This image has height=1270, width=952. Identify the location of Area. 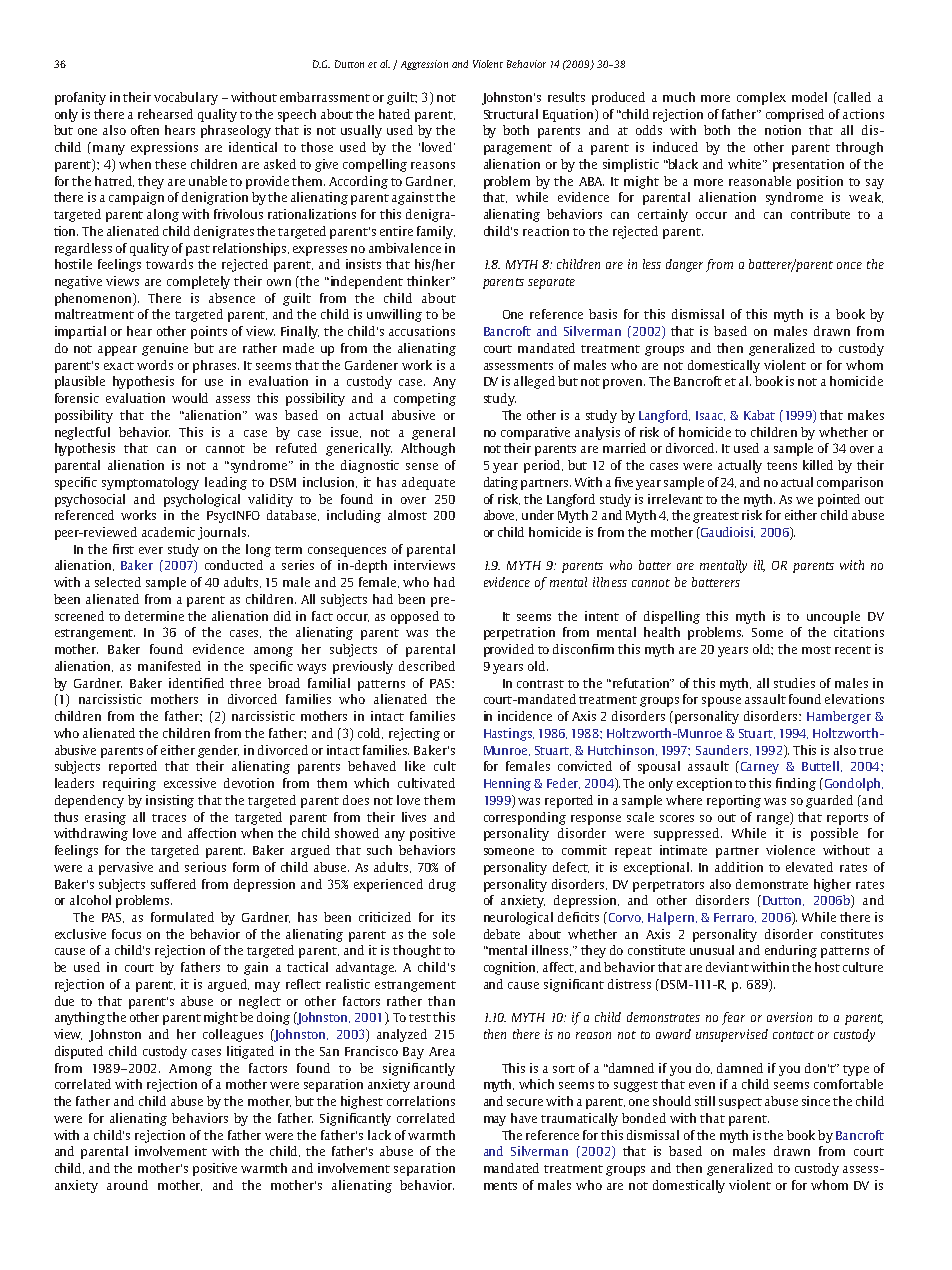
(442, 1051).
